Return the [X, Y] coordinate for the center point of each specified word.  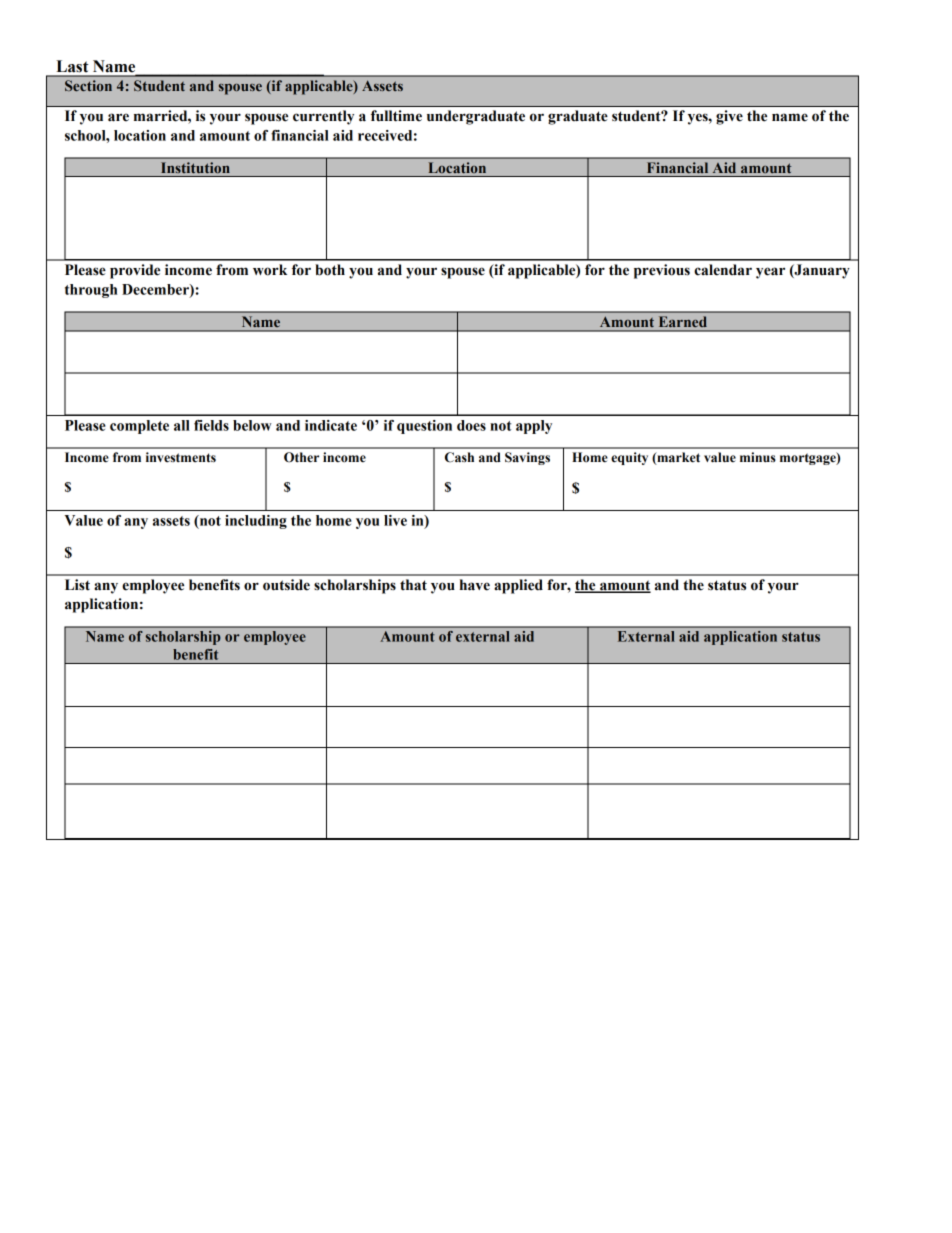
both [330, 270]
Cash [459, 457]
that [413, 585]
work [270, 270]
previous [662, 271]
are [118, 117]
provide [135, 271]
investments [181, 457]
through [91, 291]
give [729, 117]
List [77, 585]
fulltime [396, 116]
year [770, 273]
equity [629, 458]
